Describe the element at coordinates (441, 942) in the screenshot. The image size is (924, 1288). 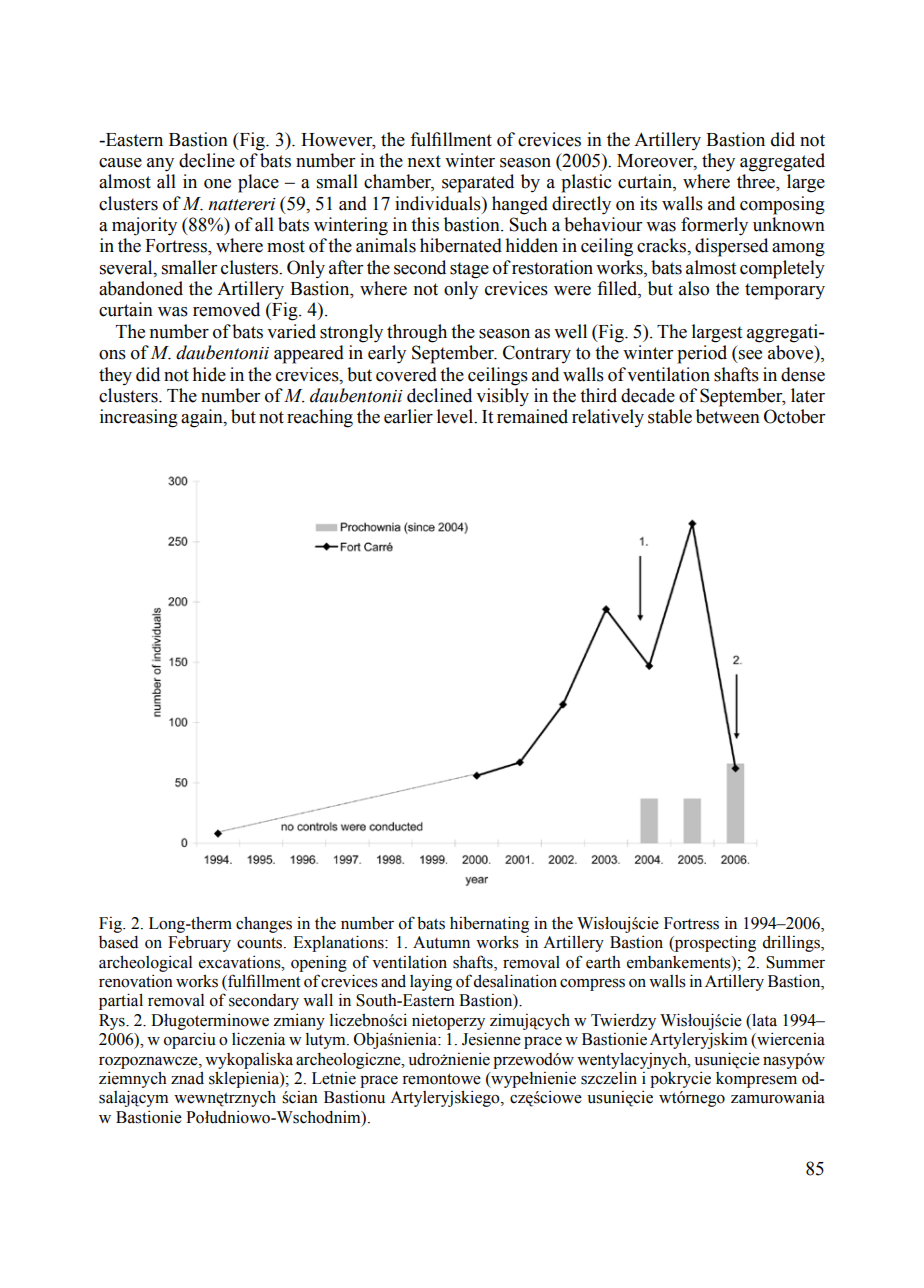
I see `Autumn` at that location.
